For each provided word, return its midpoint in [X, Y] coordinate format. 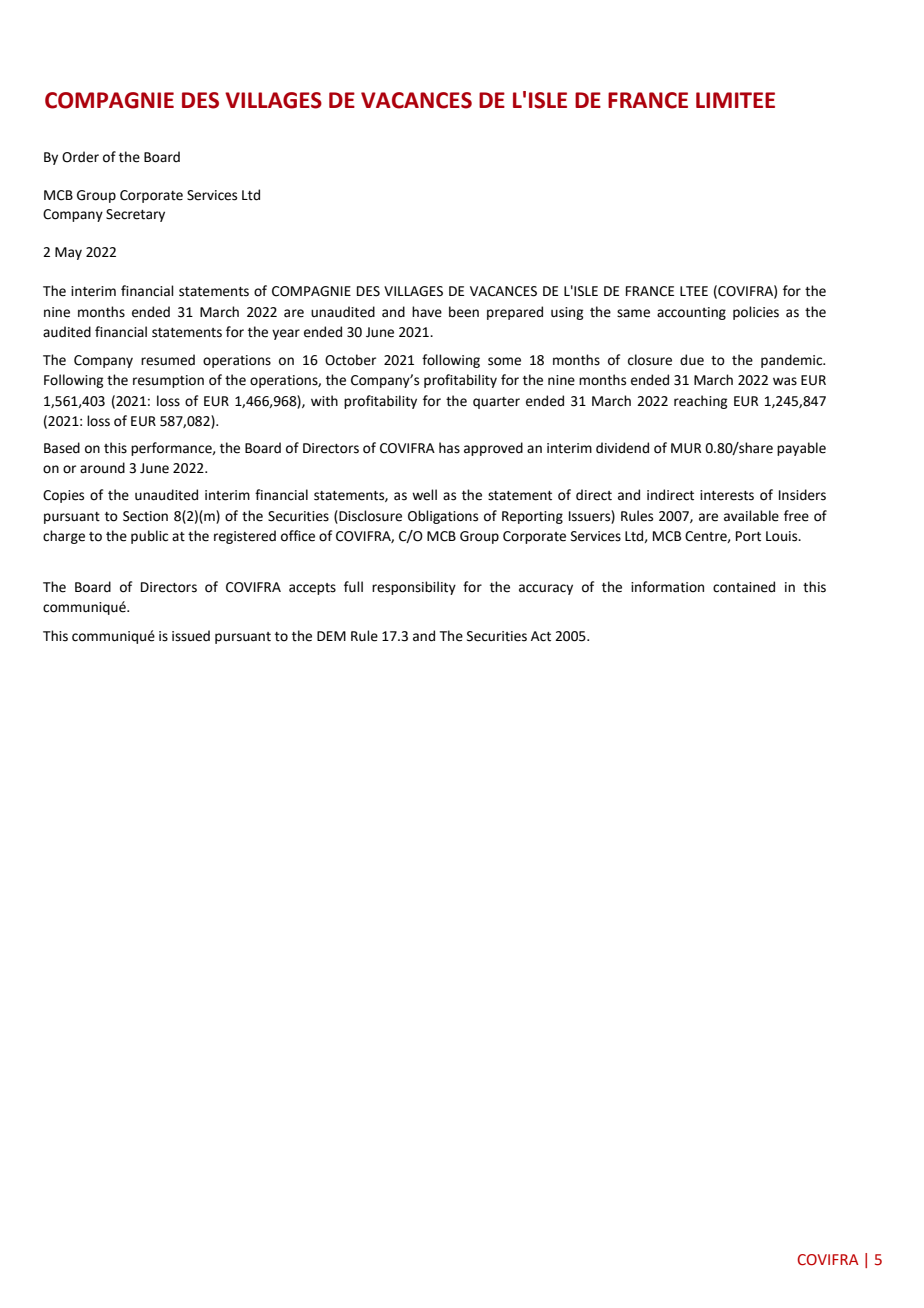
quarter [496, 403]
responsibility [414, 588]
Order [80, 157]
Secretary [135, 215]
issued [191, 636]
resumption [168, 381]
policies [756, 313]
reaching [700, 402]
